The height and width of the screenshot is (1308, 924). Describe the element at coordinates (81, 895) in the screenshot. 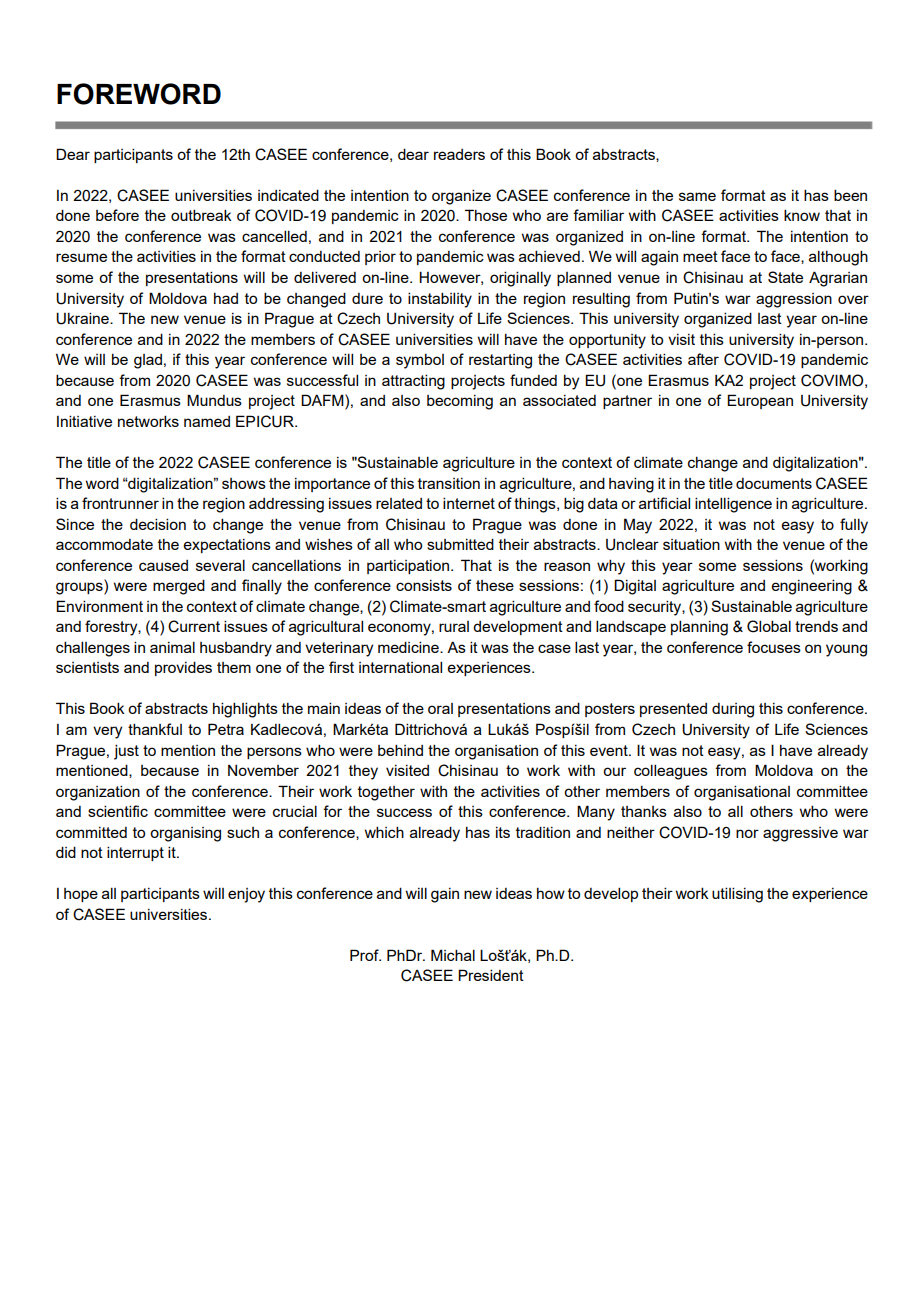

I see `hope` at that location.
